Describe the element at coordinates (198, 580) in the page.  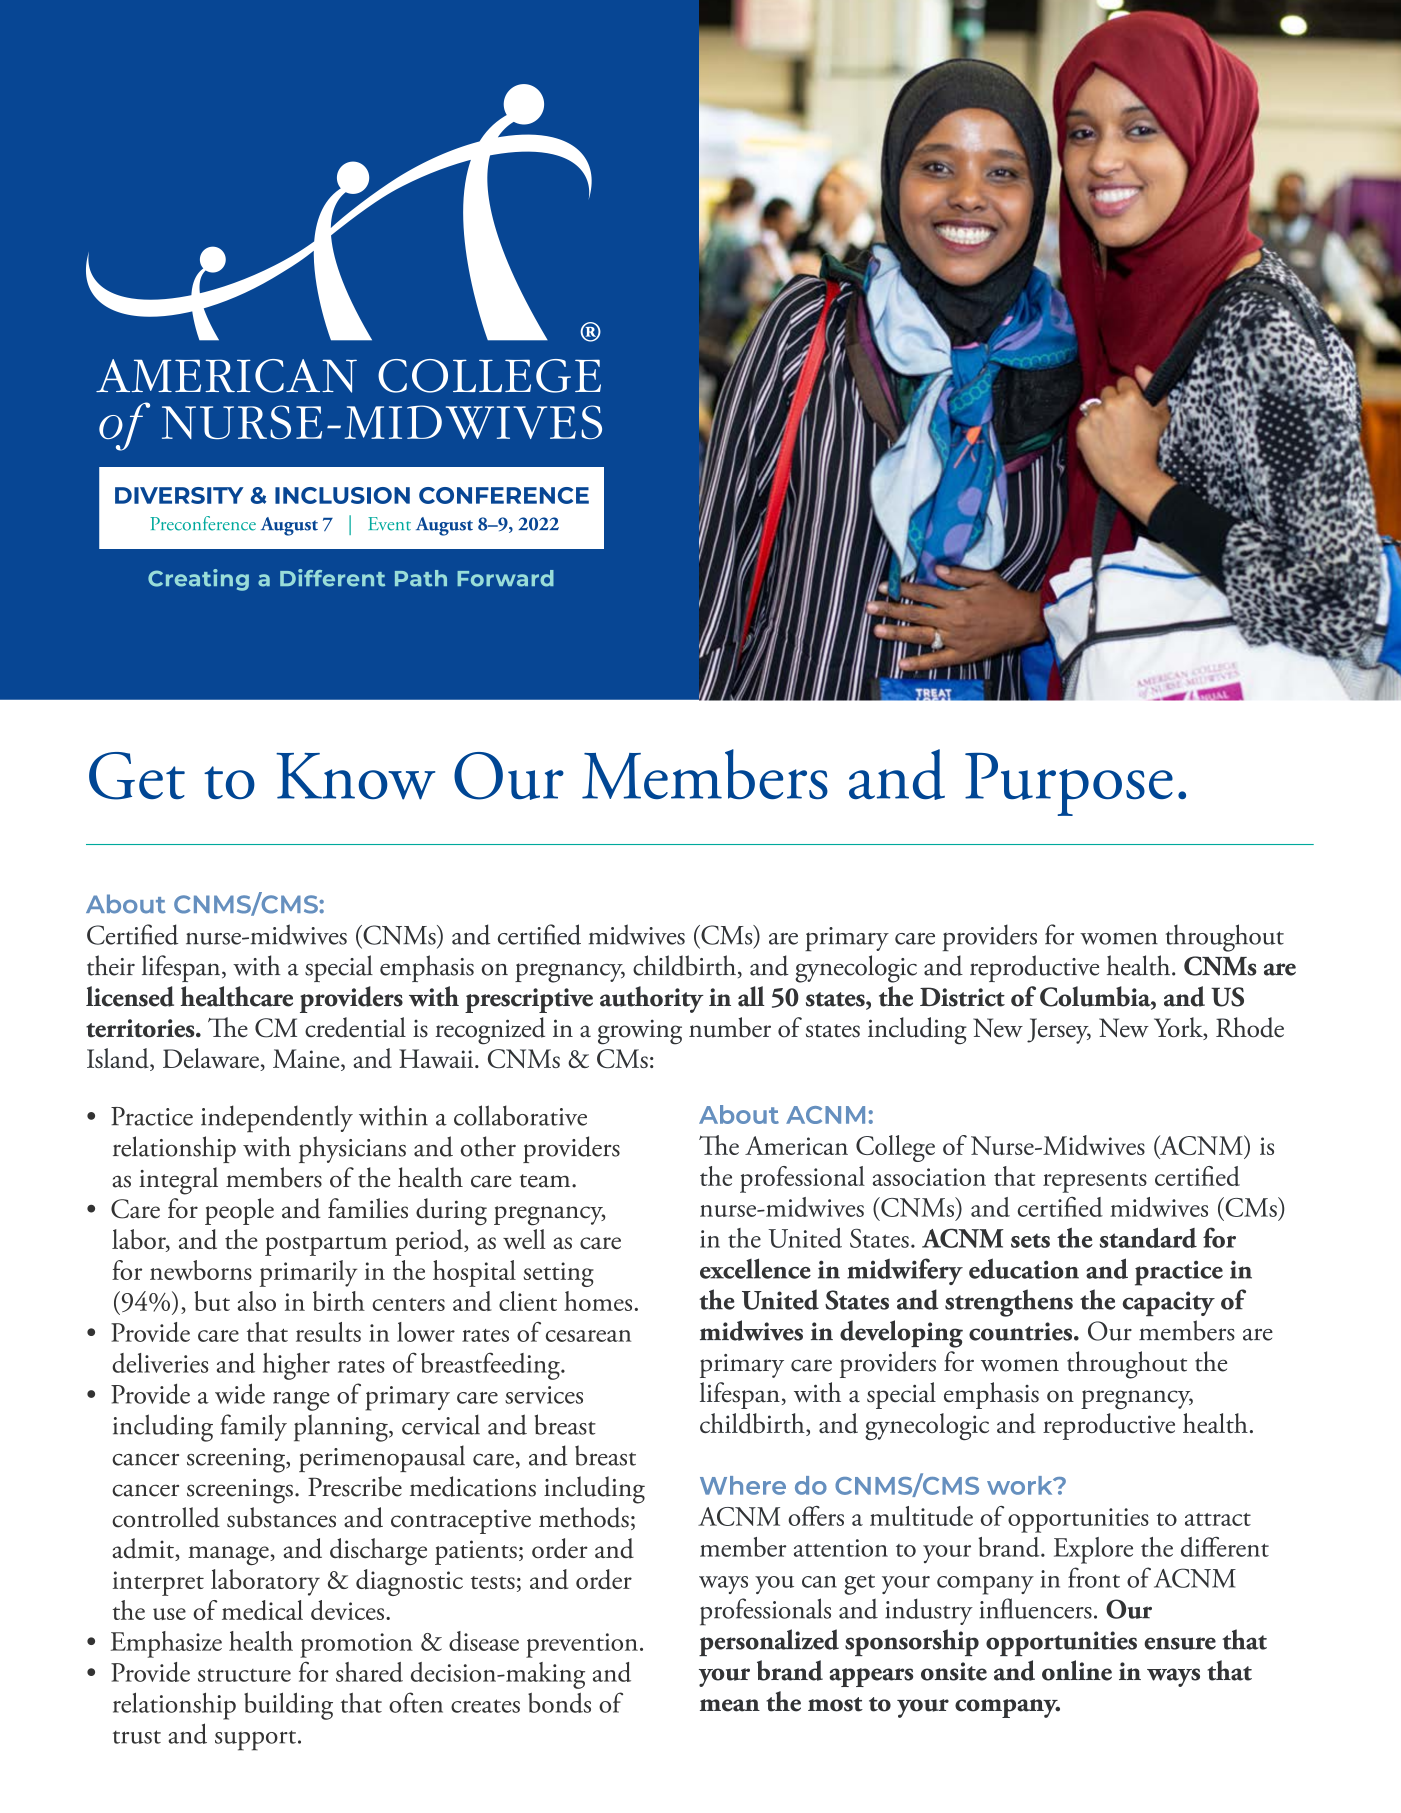
I see `Creating` at that location.
